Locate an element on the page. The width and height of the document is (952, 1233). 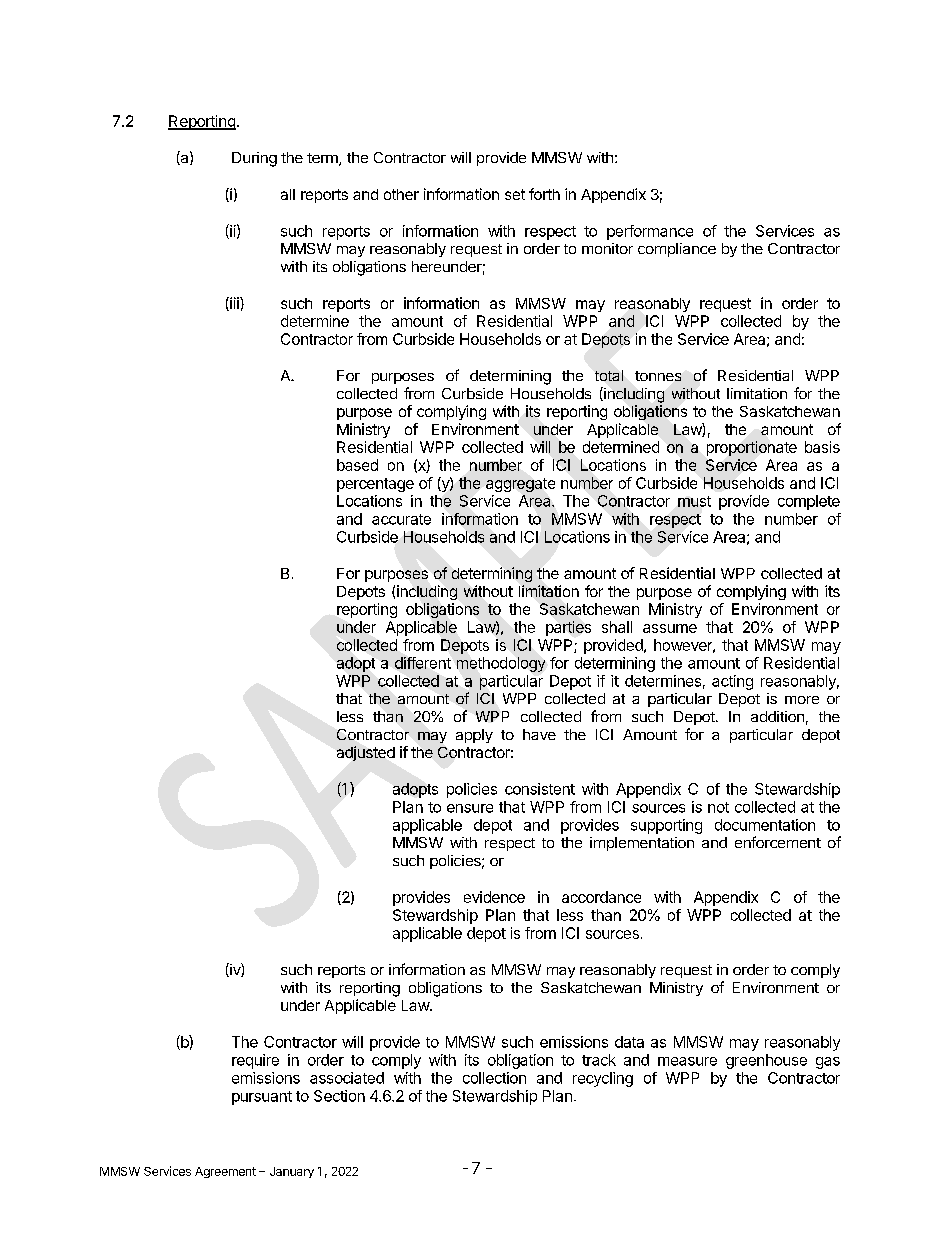
based is located at coordinates (357, 465).
